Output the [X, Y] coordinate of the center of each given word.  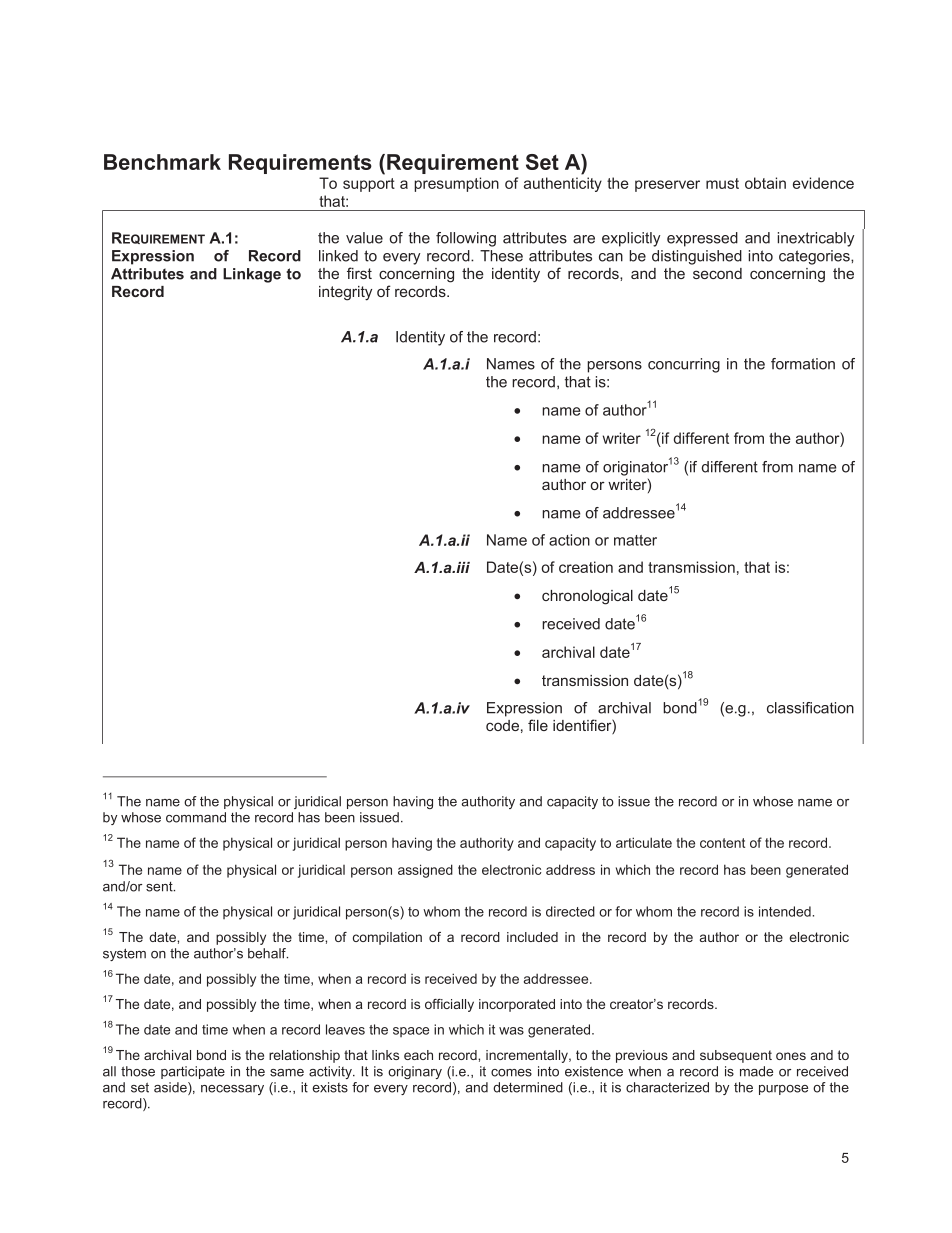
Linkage [252, 275]
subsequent [736, 1056]
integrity [345, 293]
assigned [425, 871]
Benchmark [162, 162]
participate [193, 1072]
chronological [587, 597]
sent [160, 887]
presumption [456, 184]
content [722, 843]
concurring [684, 365]
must [722, 183]
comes [511, 1073]
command [196, 817]
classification [810, 708]
